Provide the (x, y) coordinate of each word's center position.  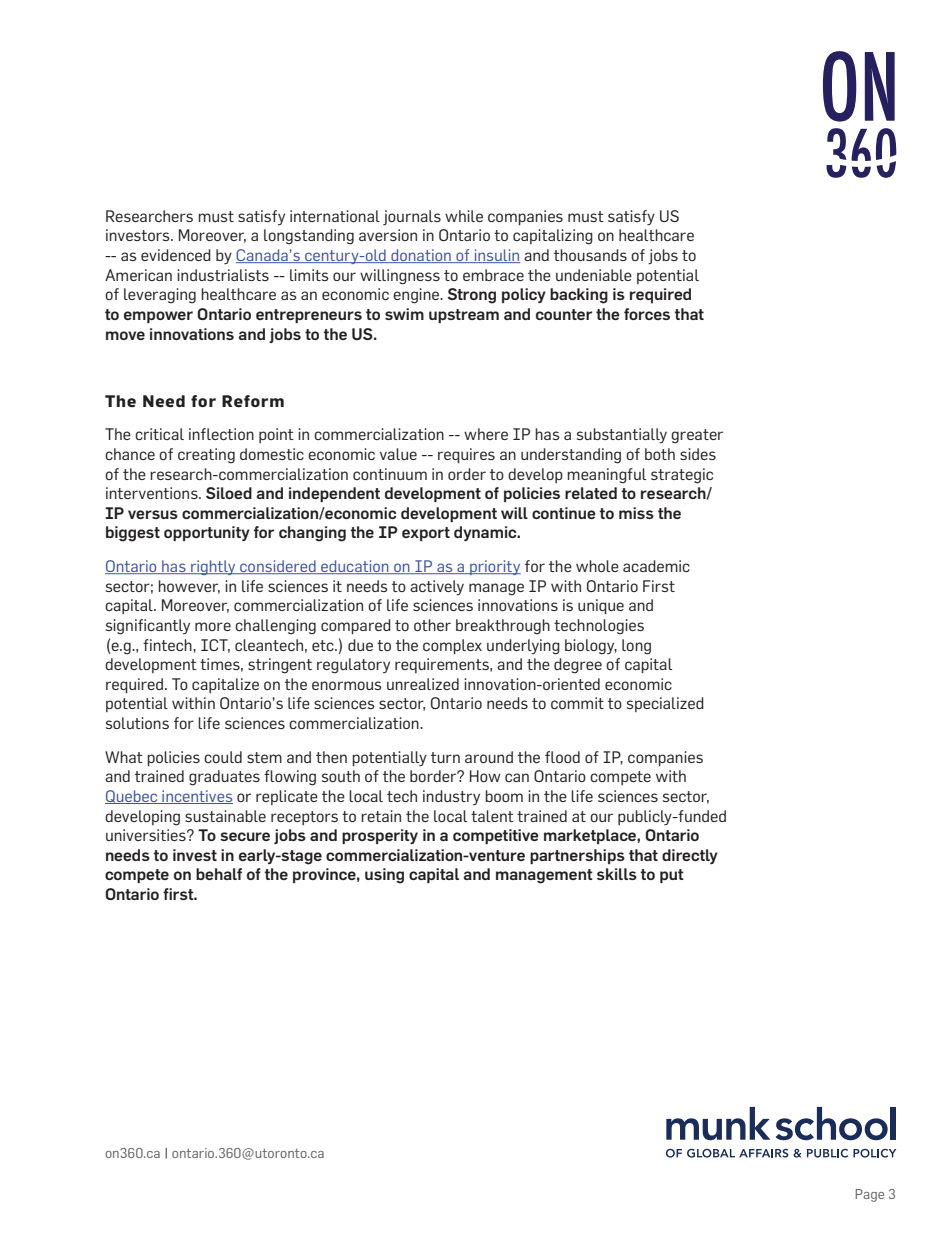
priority (494, 567)
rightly (213, 567)
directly (690, 856)
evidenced (176, 255)
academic (656, 566)
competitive (496, 836)
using (384, 876)
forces (647, 314)
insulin (496, 256)
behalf (219, 874)
